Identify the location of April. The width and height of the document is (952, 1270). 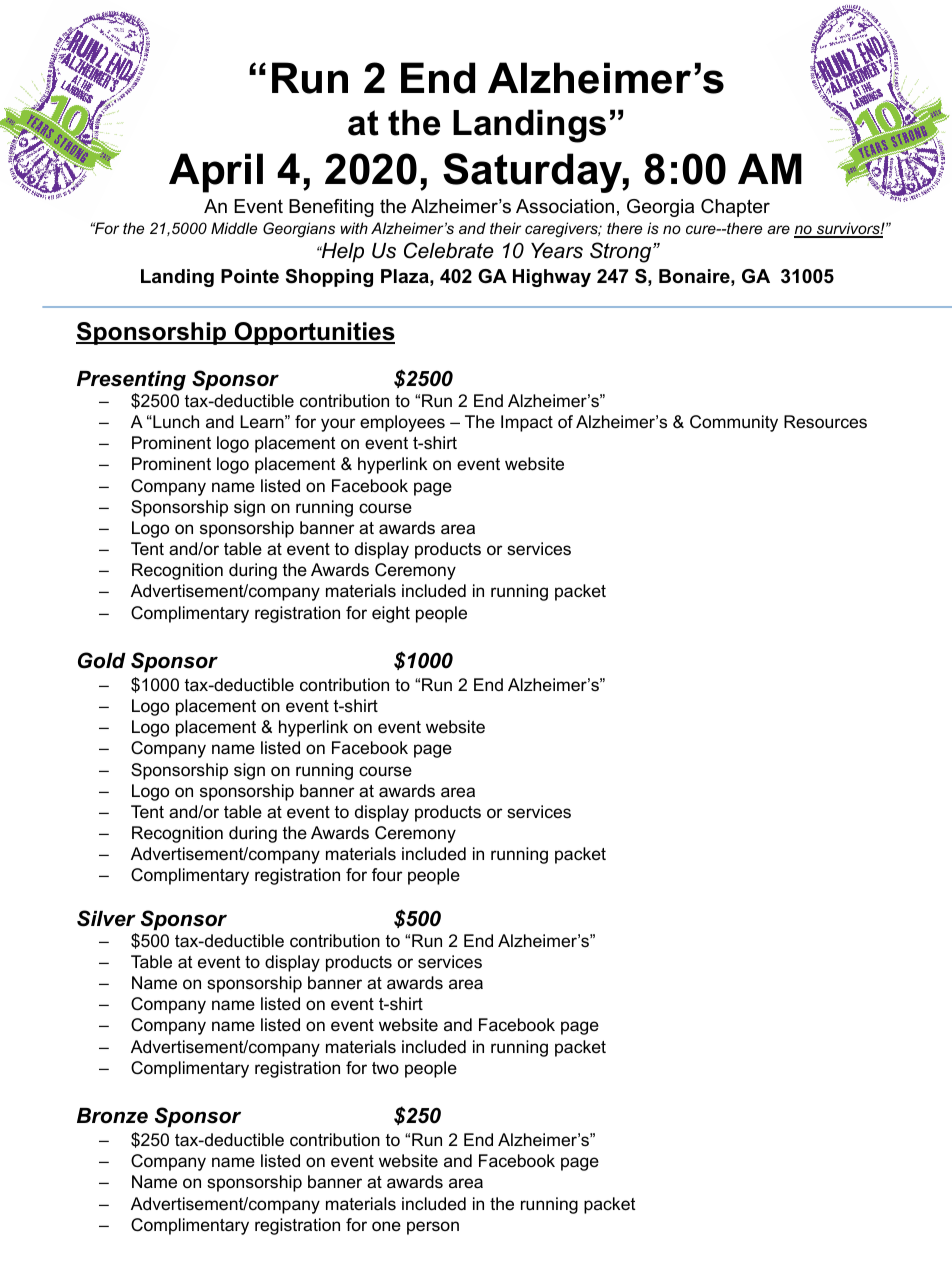
(216, 173).
